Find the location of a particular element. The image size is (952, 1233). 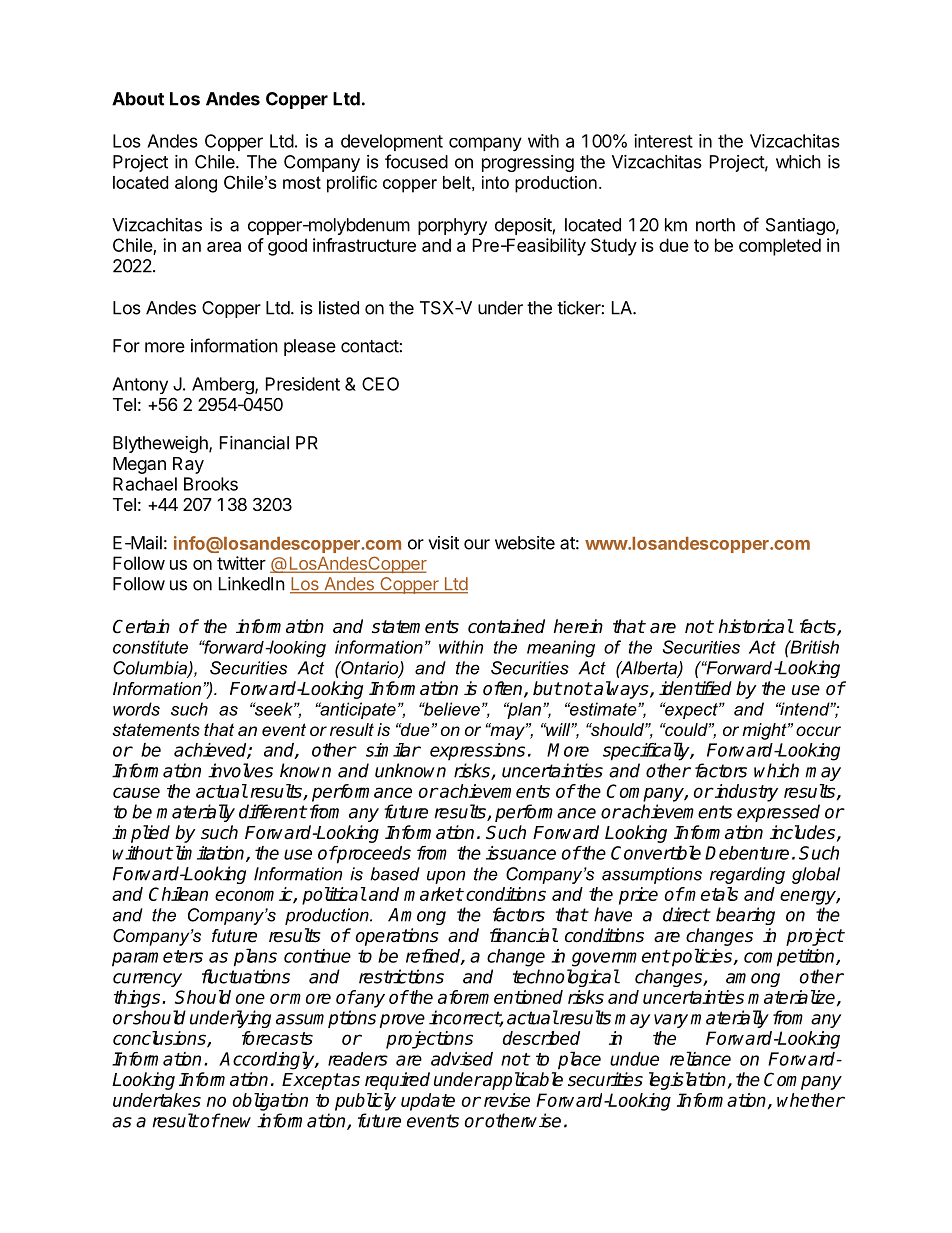

facts is located at coordinates (819, 627).
